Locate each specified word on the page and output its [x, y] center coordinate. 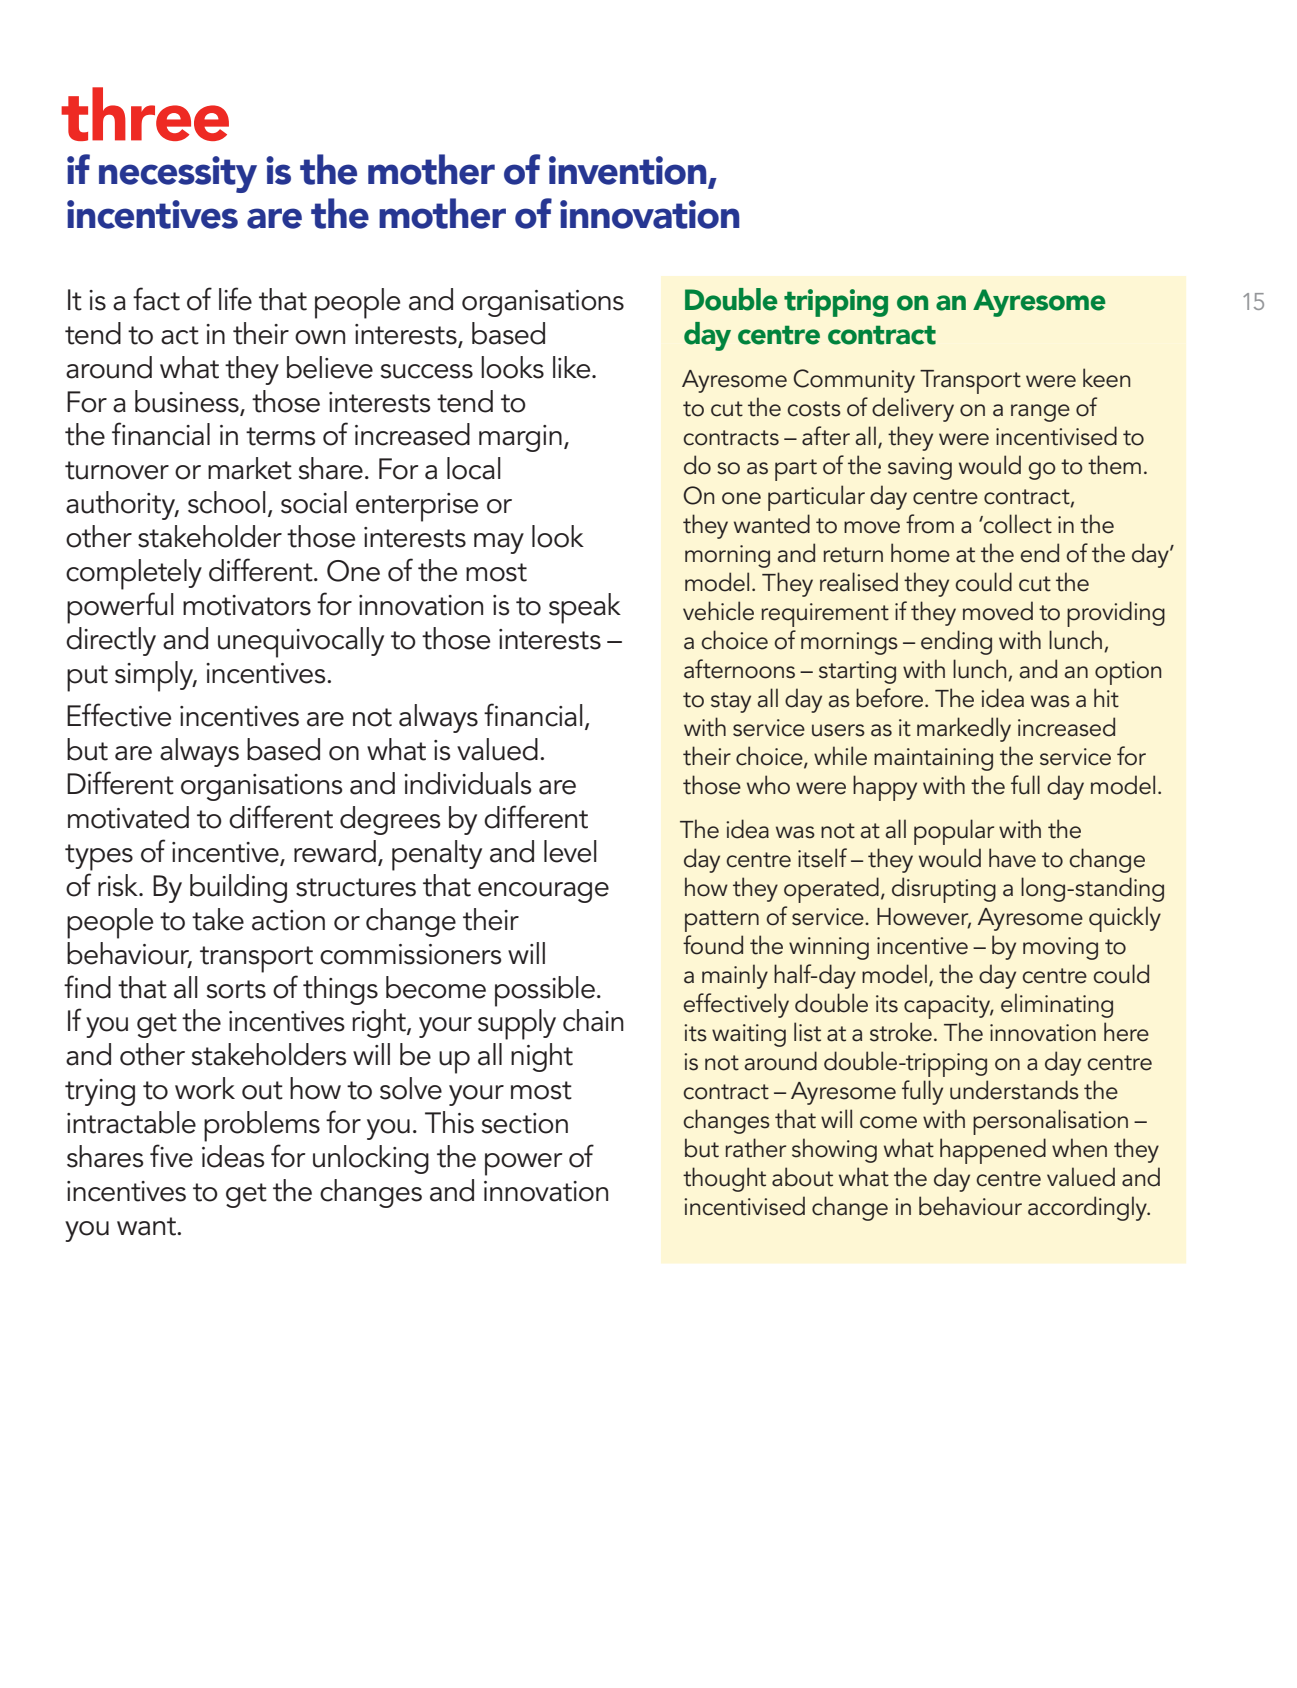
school [227, 502]
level [570, 851]
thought [724, 1179]
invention [629, 171]
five [171, 1156]
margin [520, 438]
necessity [178, 174]
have [1012, 858]
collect [1017, 524]
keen [1106, 378]
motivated [128, 817]
